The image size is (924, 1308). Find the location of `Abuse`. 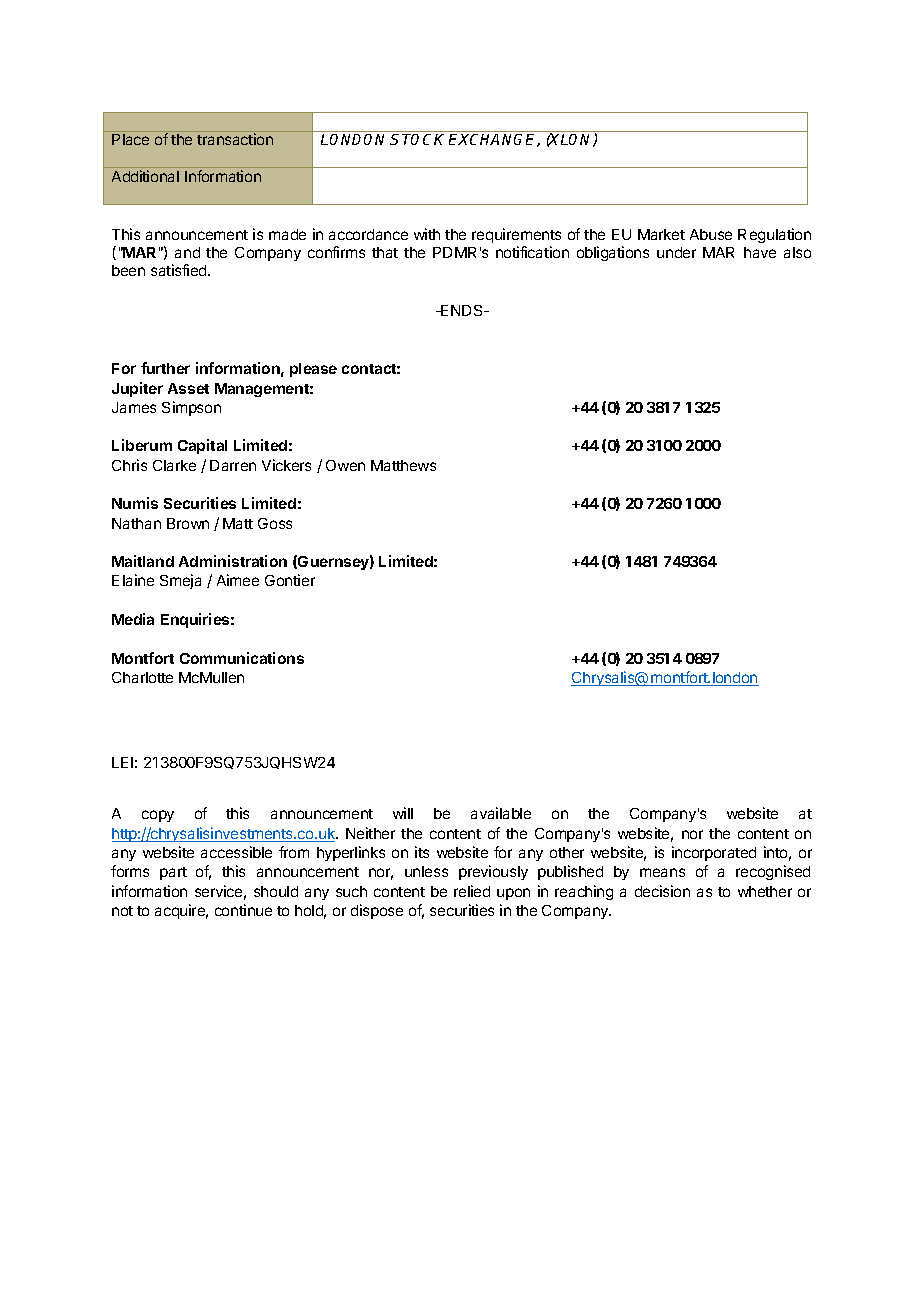

Abuse is located at coordinates (711, 234).
